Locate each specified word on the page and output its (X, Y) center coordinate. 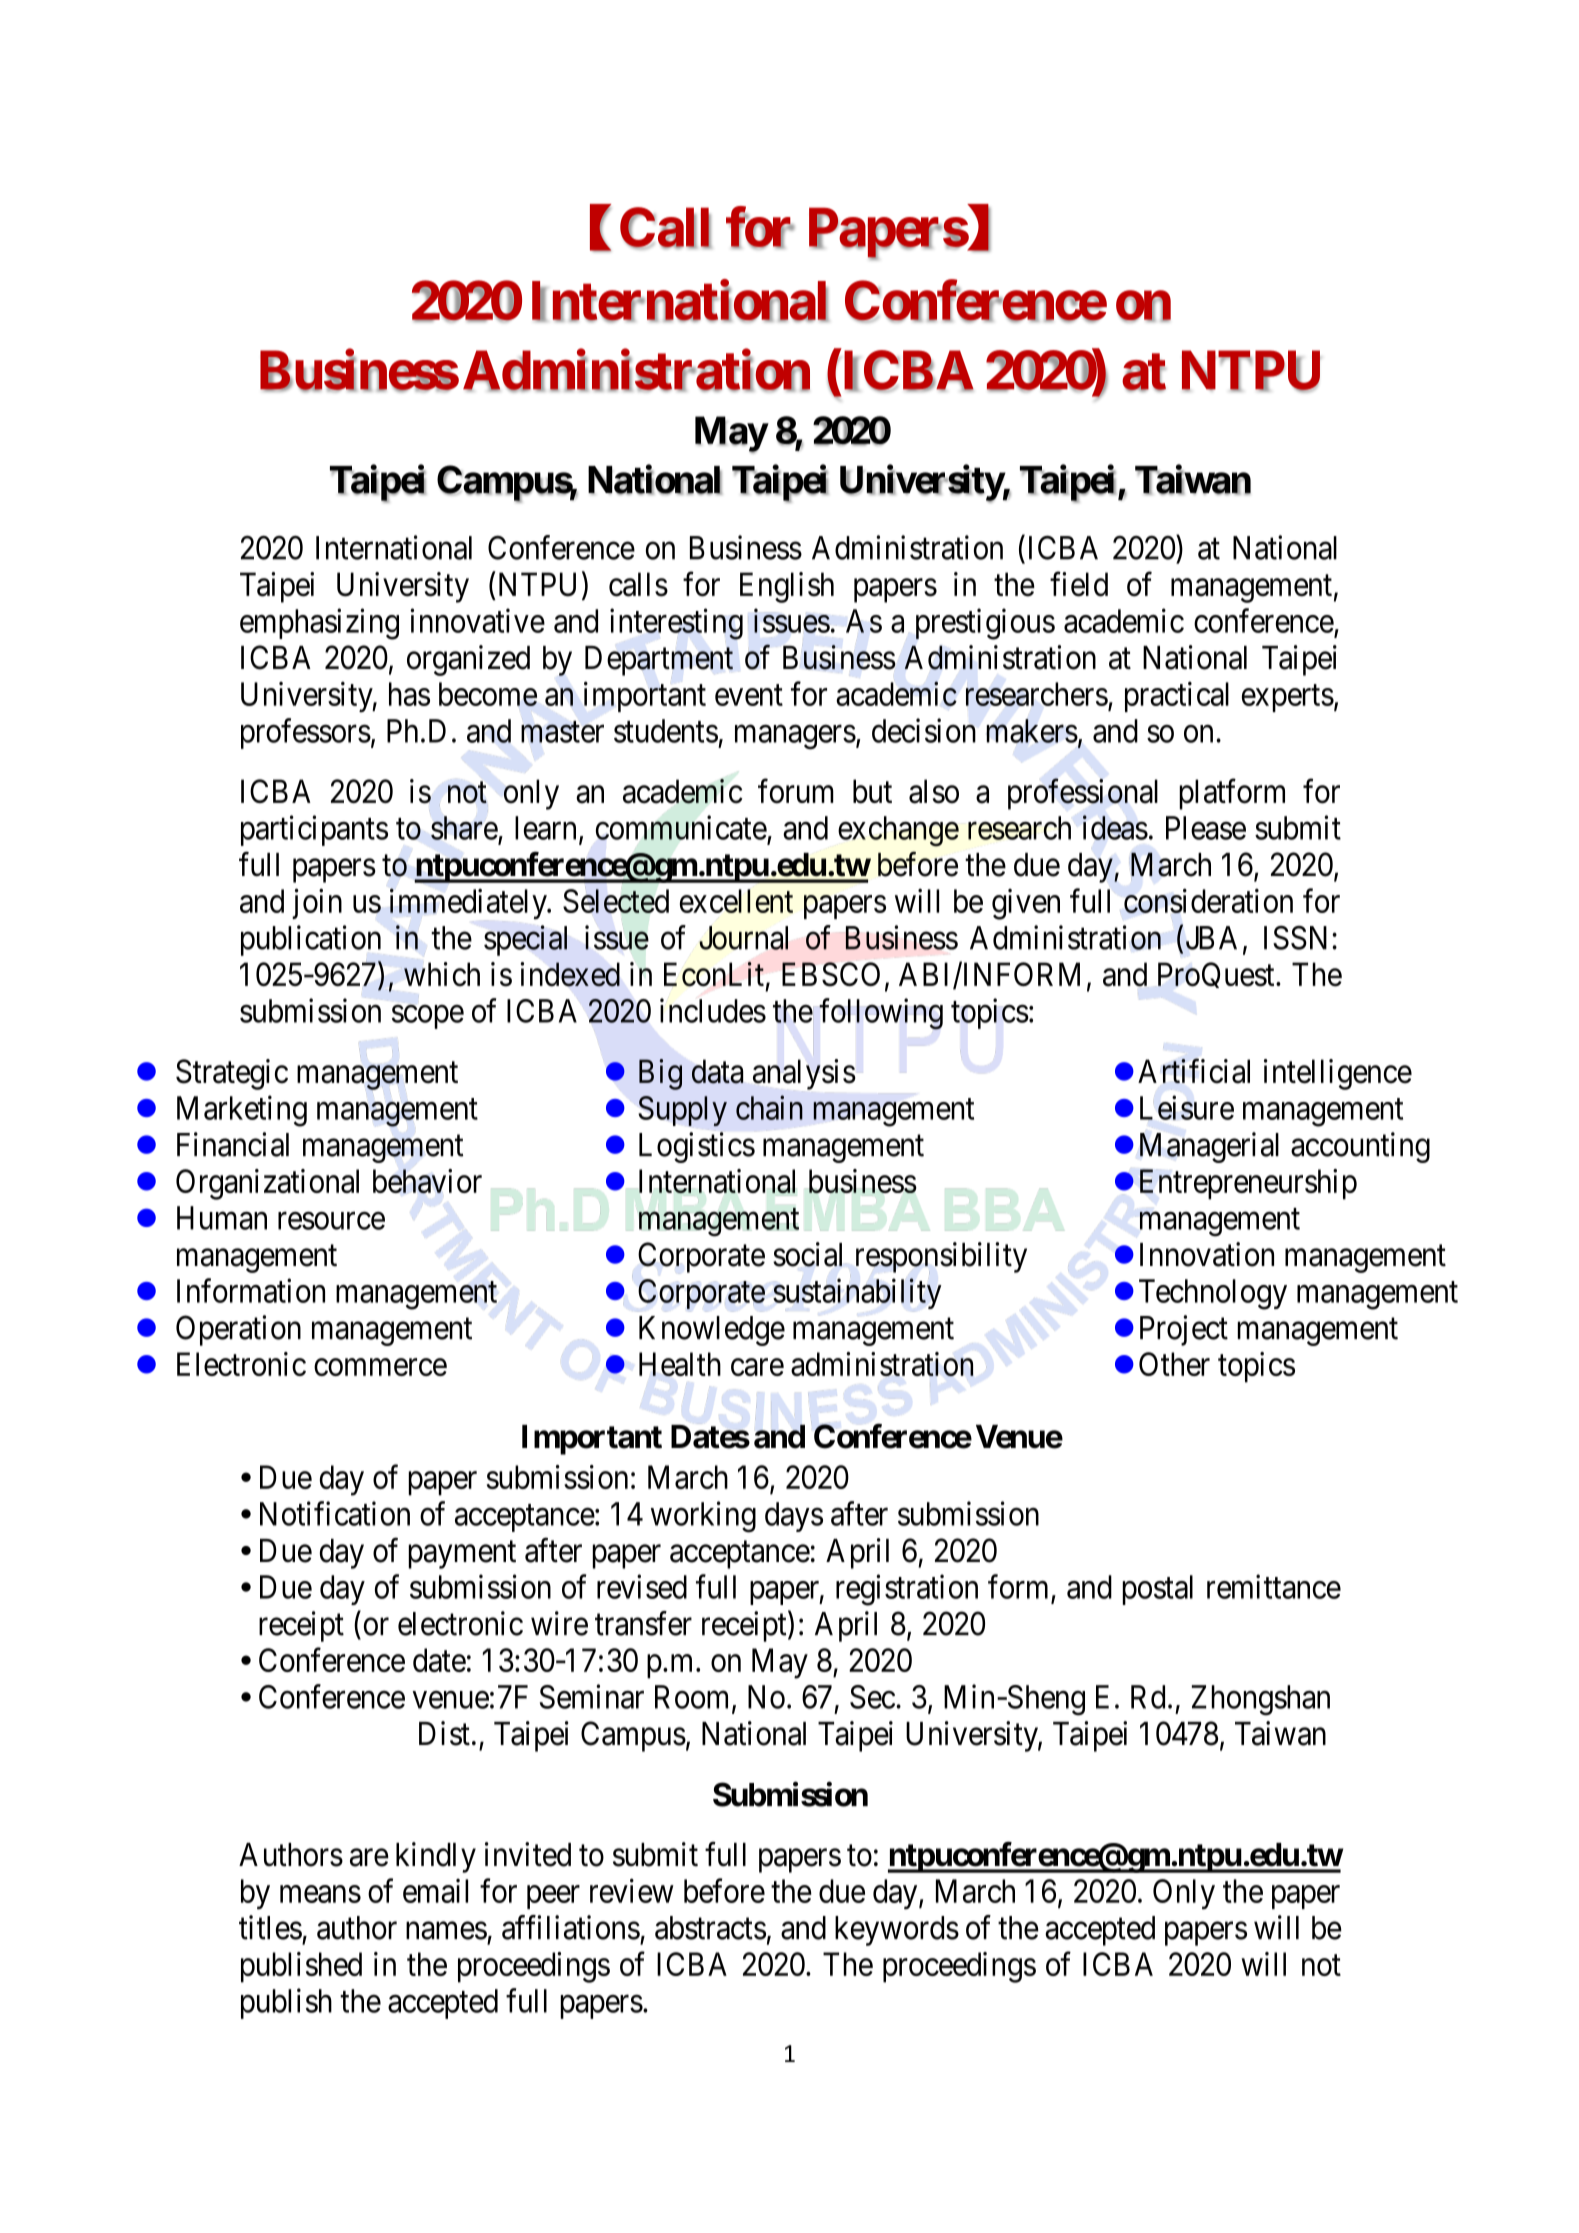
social (807, 1254)
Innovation (1207, 1254)
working (703, 1517)
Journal (743, 938)
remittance (1274, 1586)
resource (331, 1221)
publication (311, 940)
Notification (335, 1513)
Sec (872, 1697)
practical (1177, 696)
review (632, 1890)
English (787, 587)
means (320, 1894)
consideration (1208, 900)
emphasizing (319, 624)
